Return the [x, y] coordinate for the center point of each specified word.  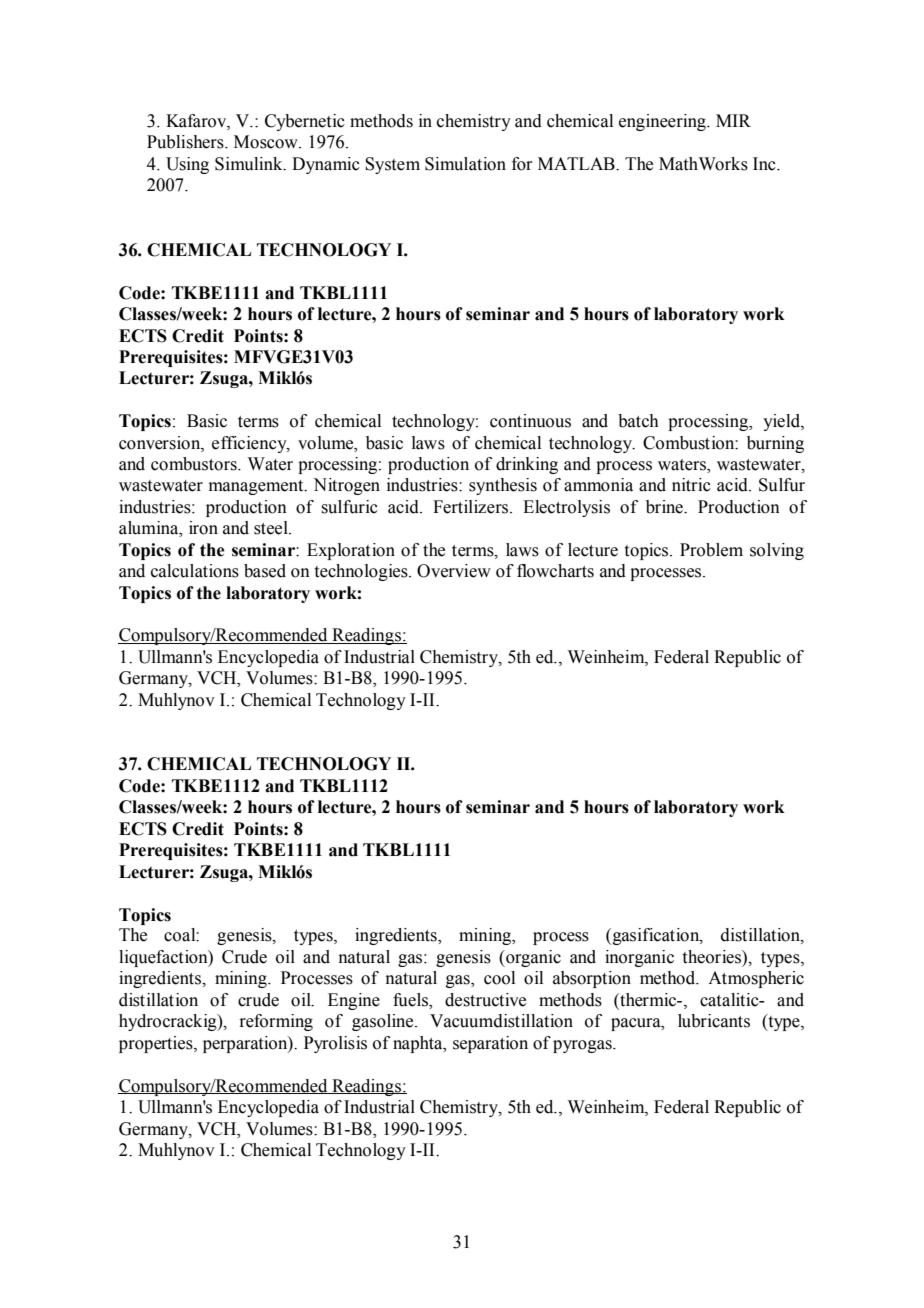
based [265, 571]
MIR [733, 120]
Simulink [250, 164]
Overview [454, 571]
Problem [711, 550]
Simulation [465, 164]
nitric [691, 485]
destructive [485, 1000]
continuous [530, 421]
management [257, 487]
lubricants [714, 1021]
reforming [276, 1022]
